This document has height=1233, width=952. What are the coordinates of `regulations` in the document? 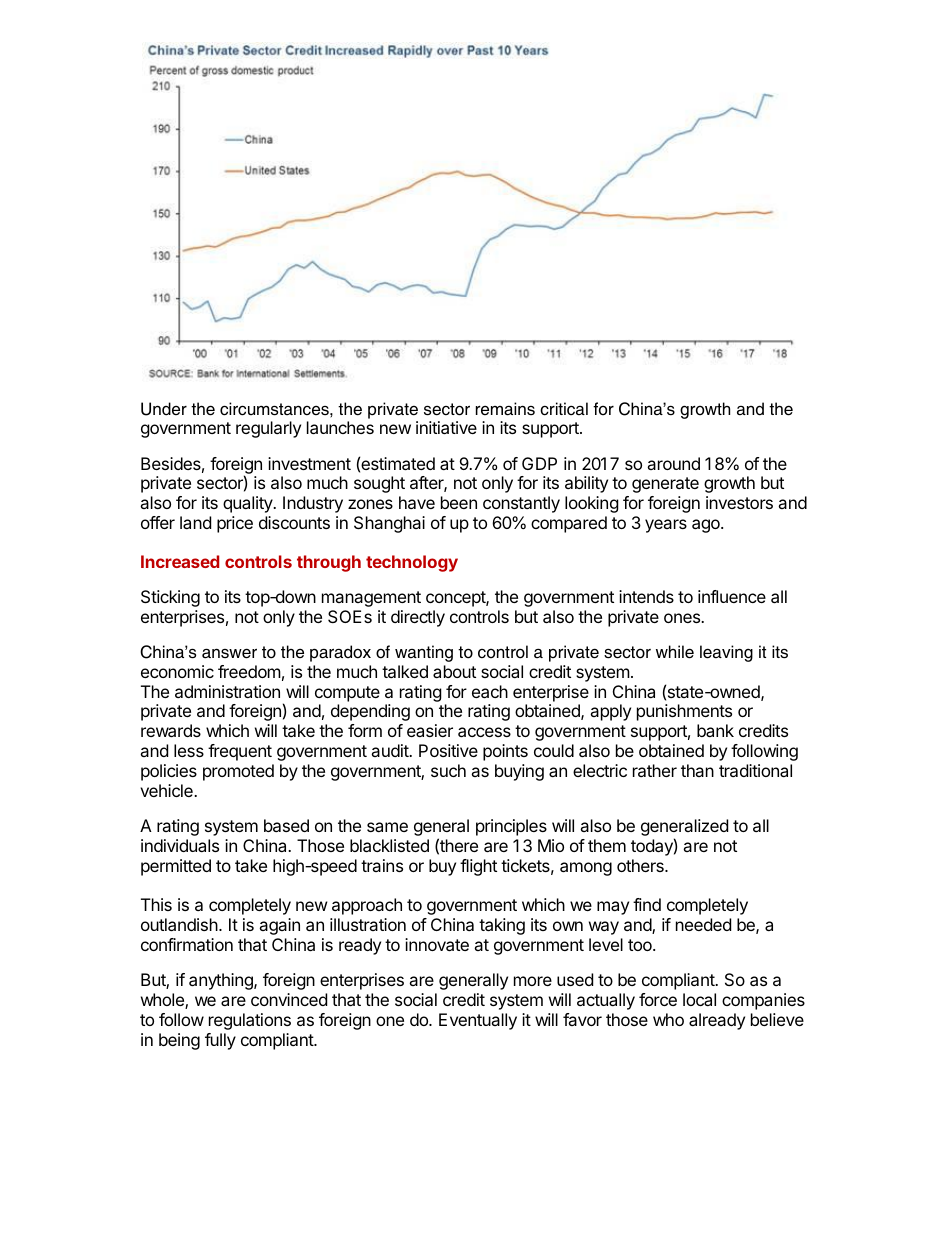 It's located at (250, 1021).
